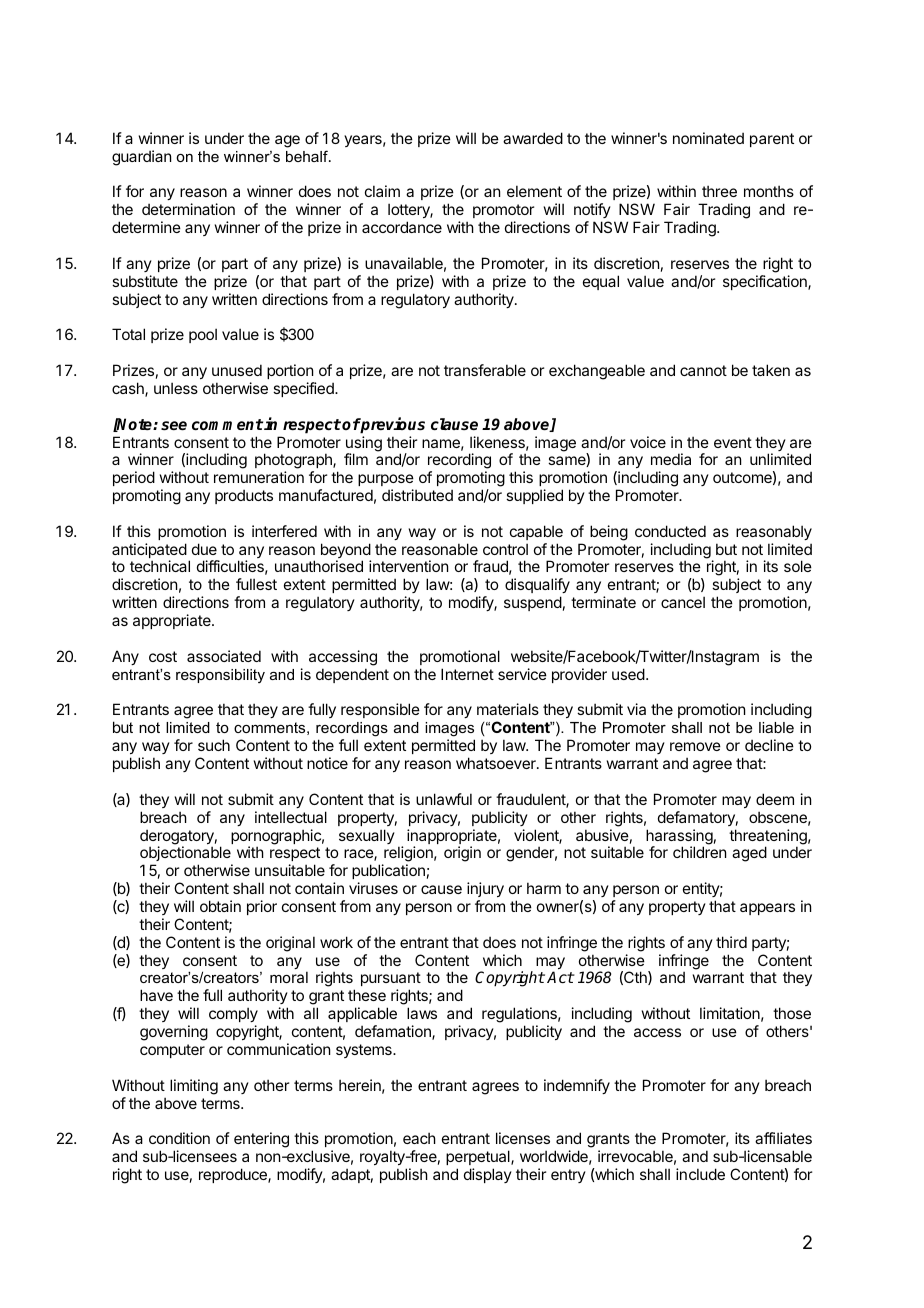 This screenshot has width=924, height=1308. Describe the element at coordinates (700, 1174) in the screenshot. I see `include` at that location.
